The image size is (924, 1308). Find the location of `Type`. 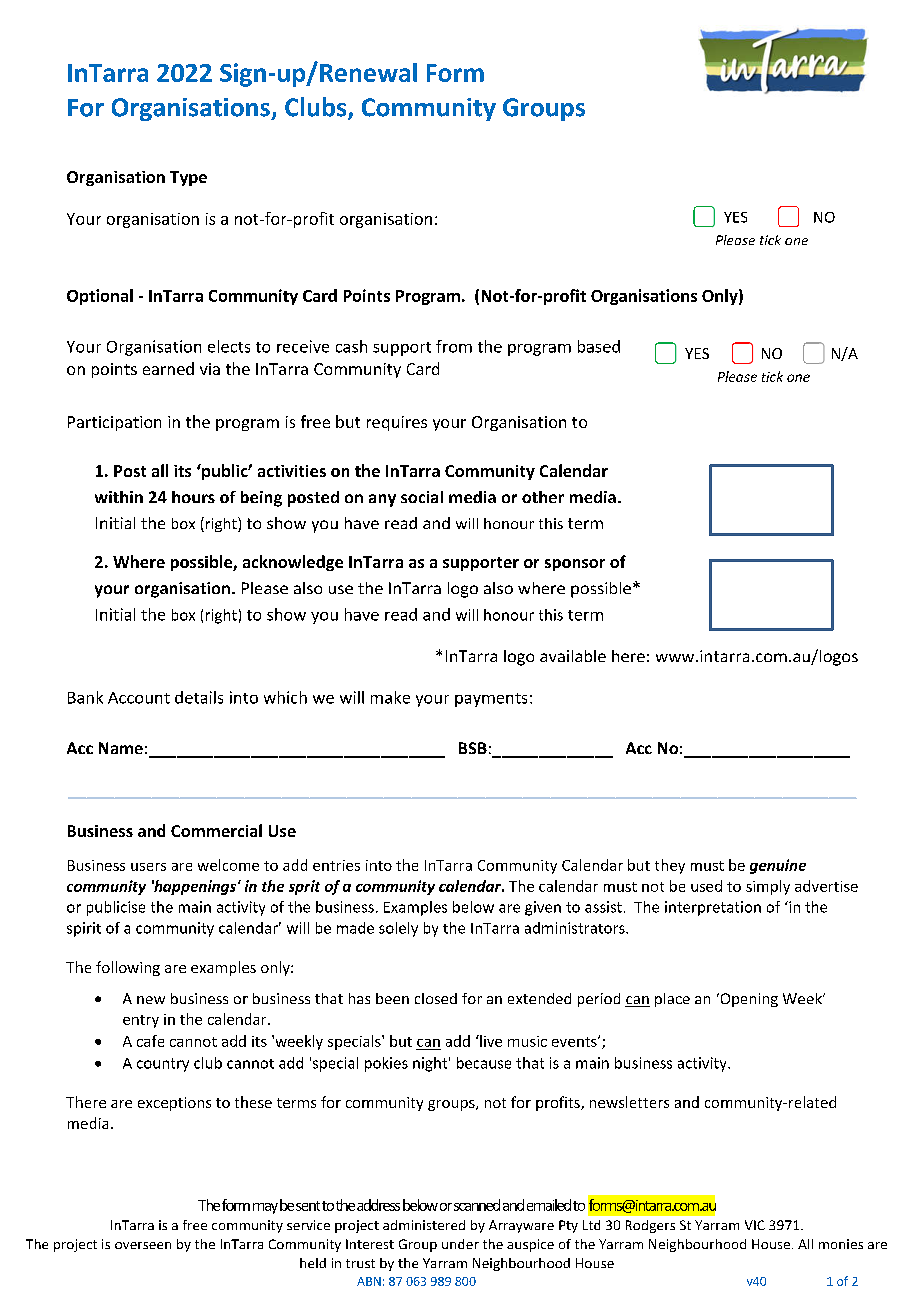

Type is located at coordinates (188, 178).
